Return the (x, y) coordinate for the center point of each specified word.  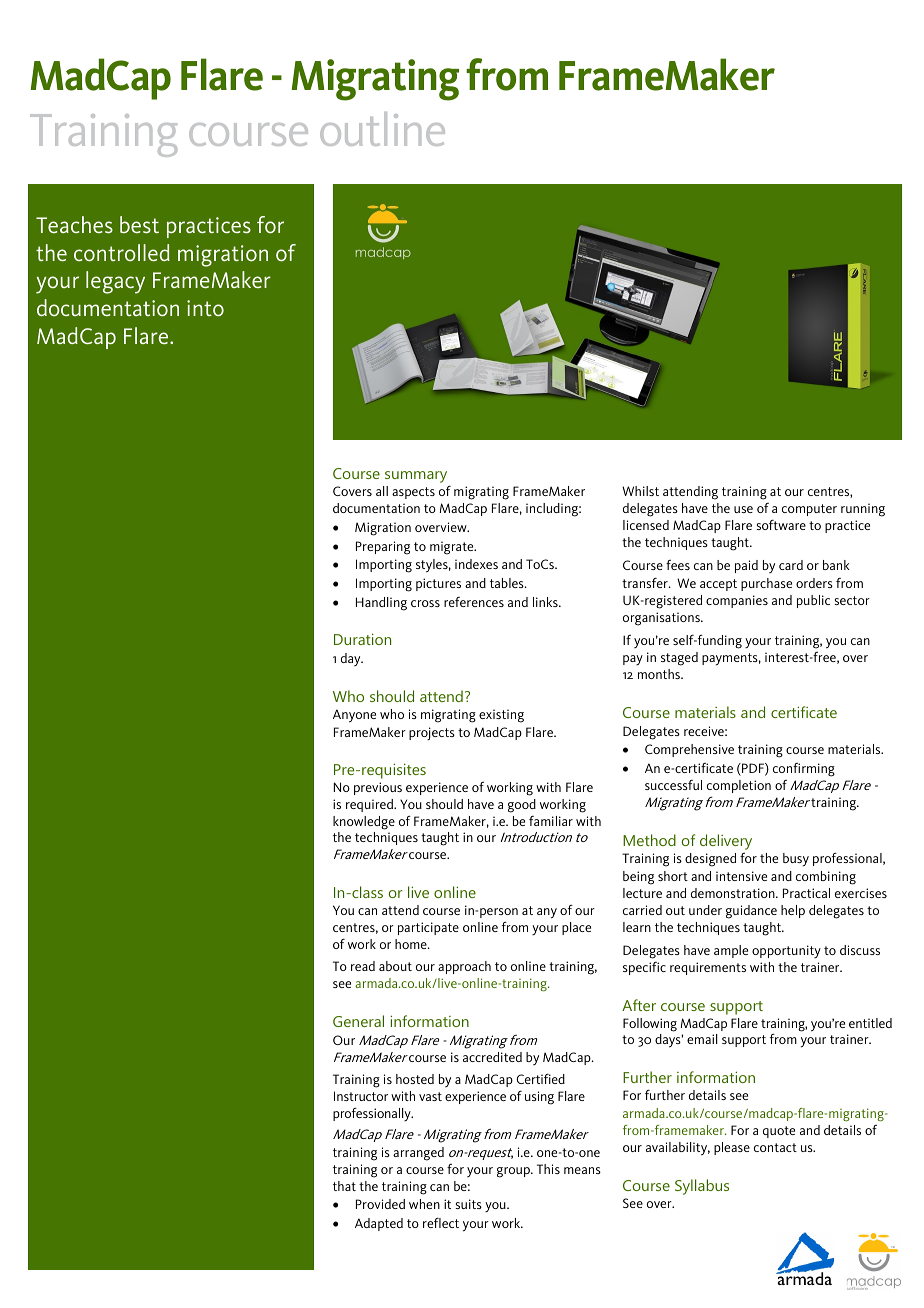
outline (382, 129)
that (344, 1186)
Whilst (640, 491)
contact (775, 1147)
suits (469, 1204)
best (139, 225)
